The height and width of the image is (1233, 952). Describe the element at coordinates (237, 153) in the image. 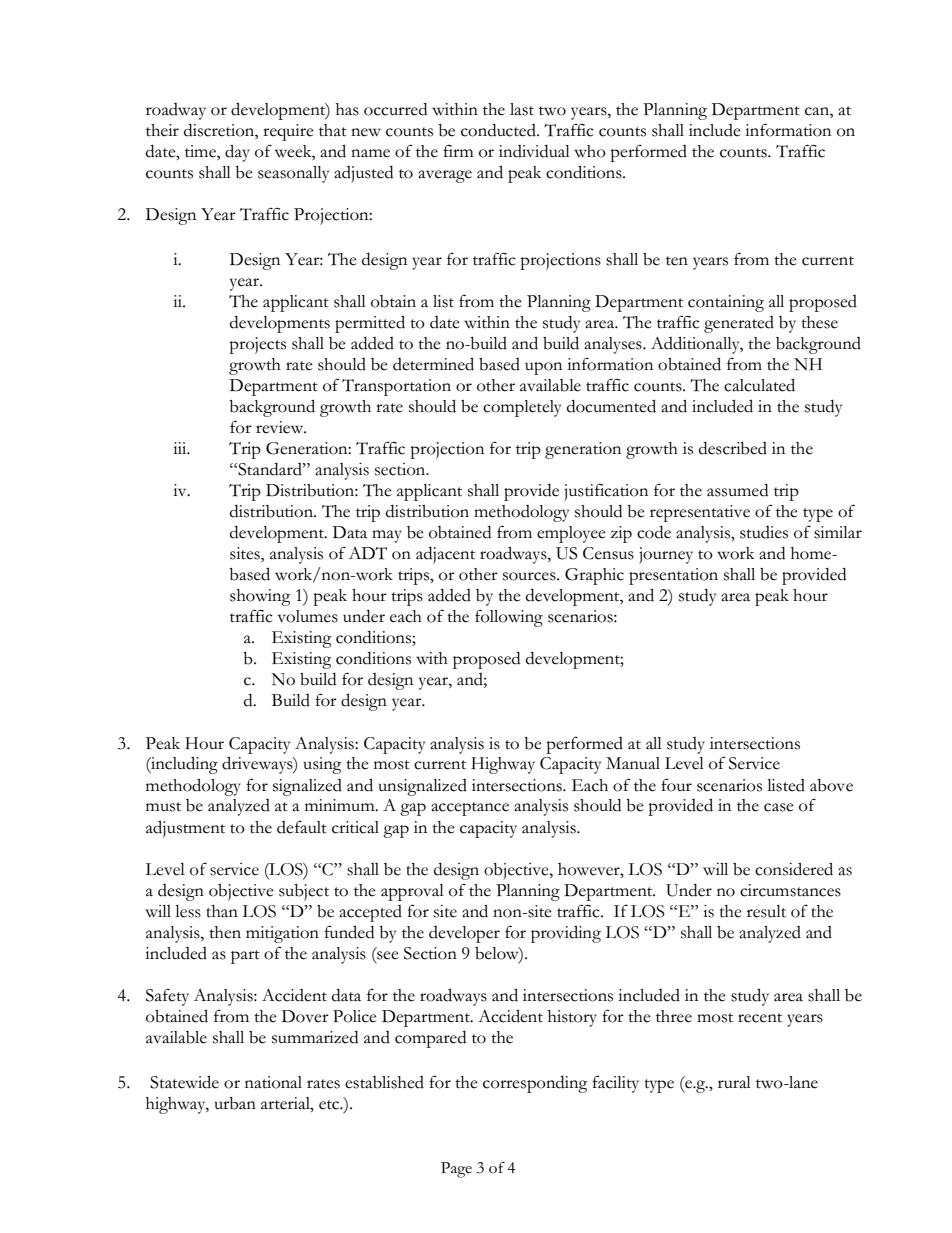

I see `day` at that location.
